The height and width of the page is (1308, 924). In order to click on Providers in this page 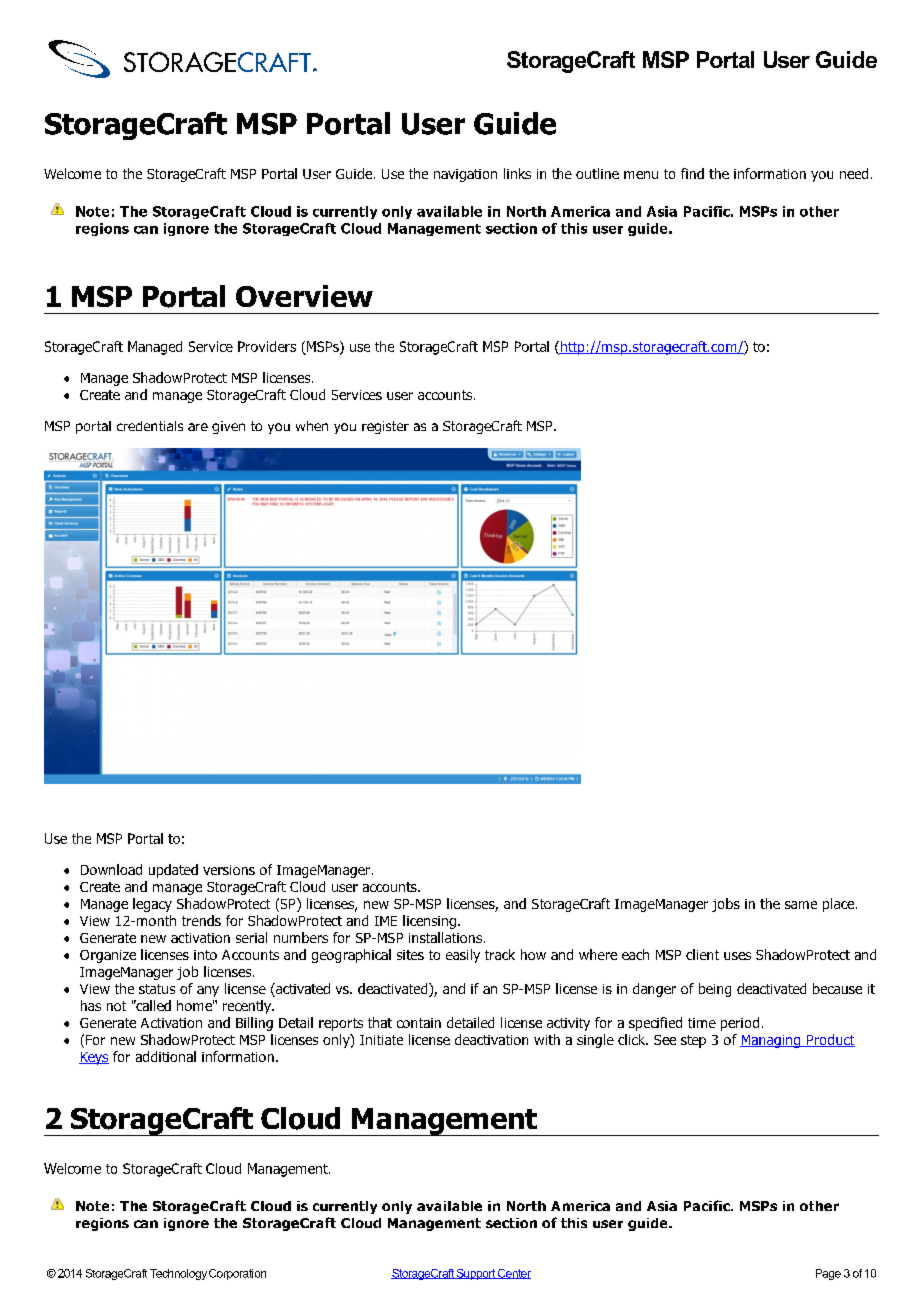, I will do `click(267, 346)`.
